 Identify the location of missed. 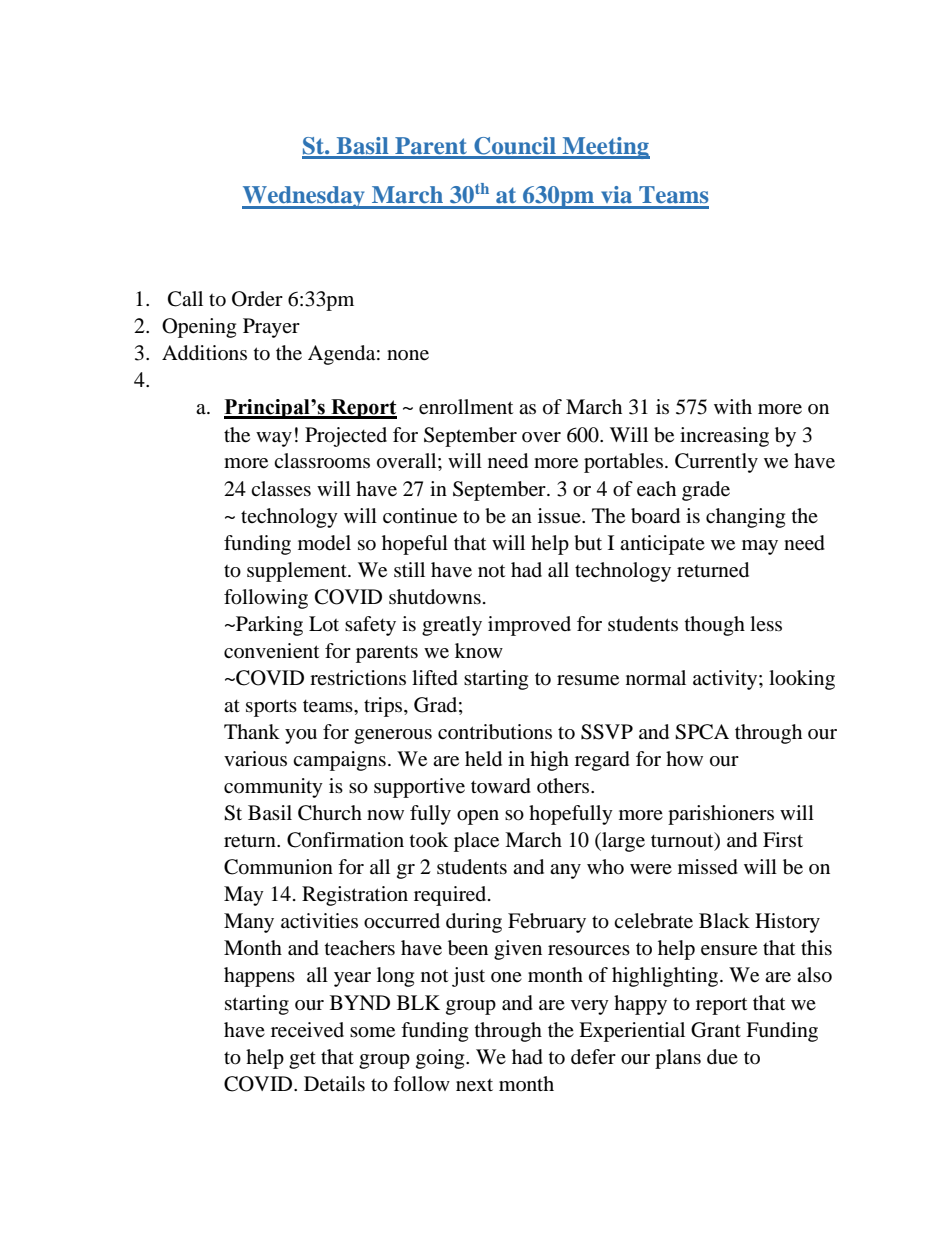
(708, 867).
